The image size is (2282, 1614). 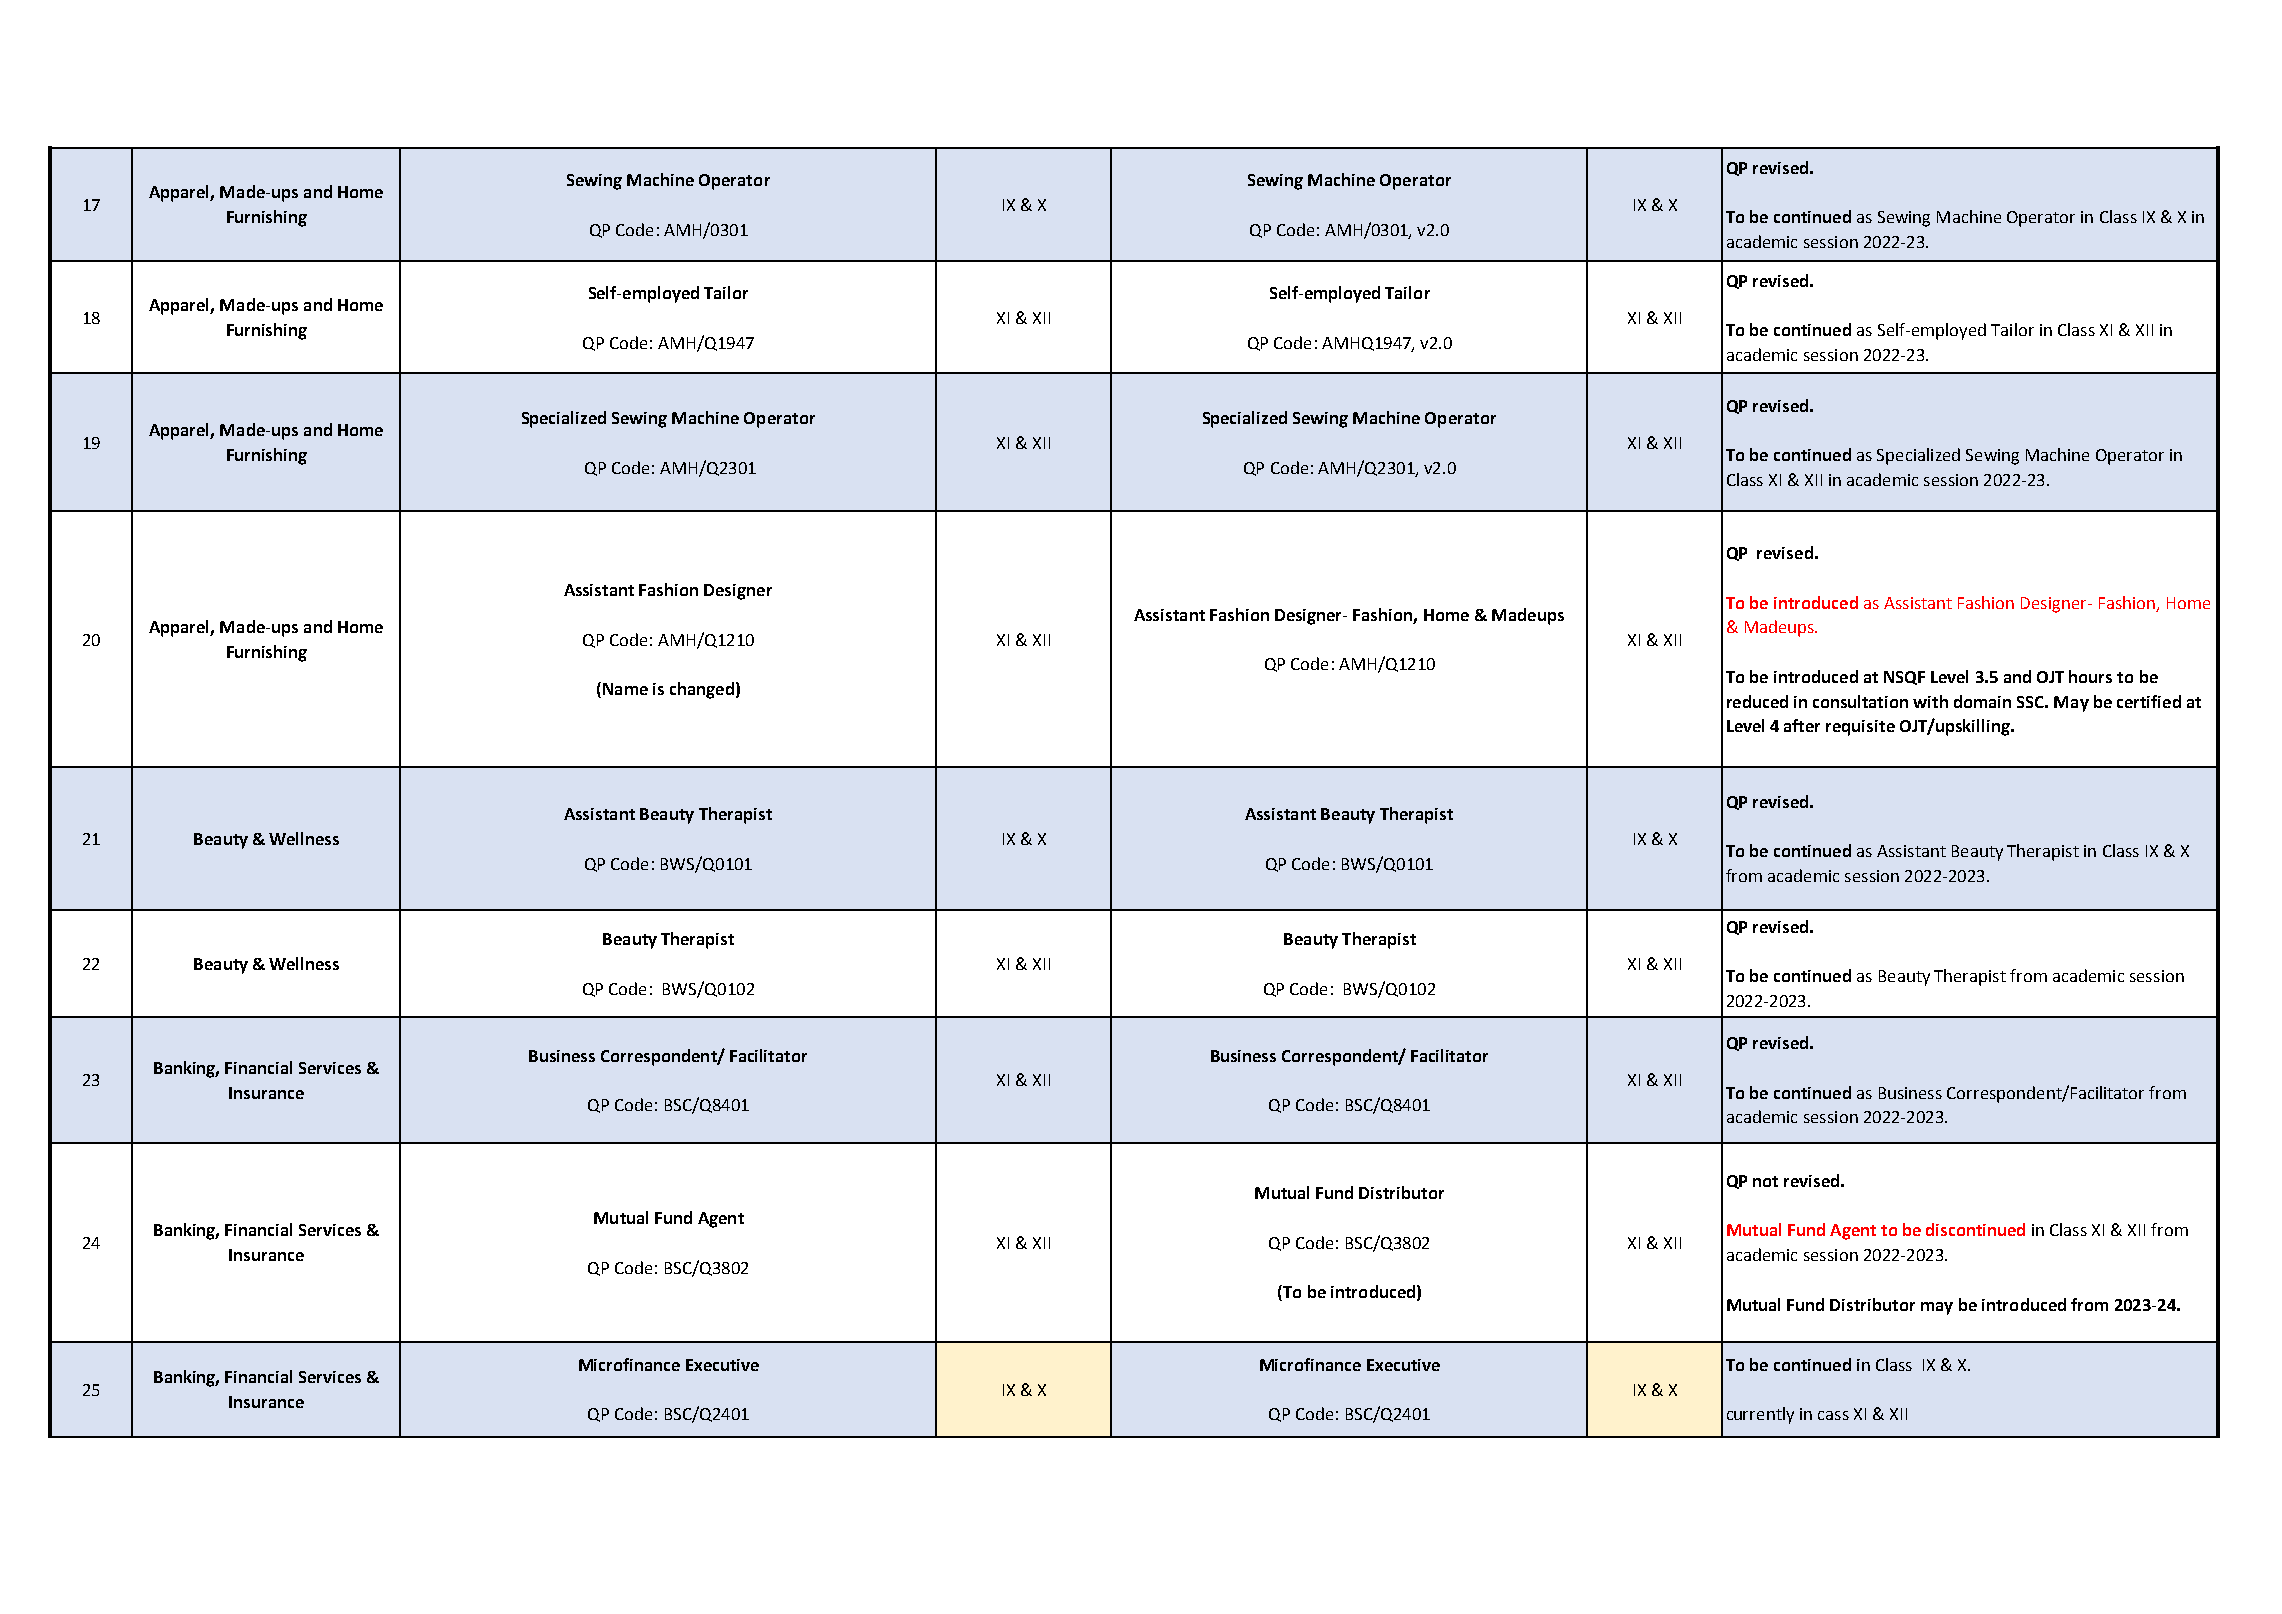 I want to click on reduced, so click(x=1757, y=701).
